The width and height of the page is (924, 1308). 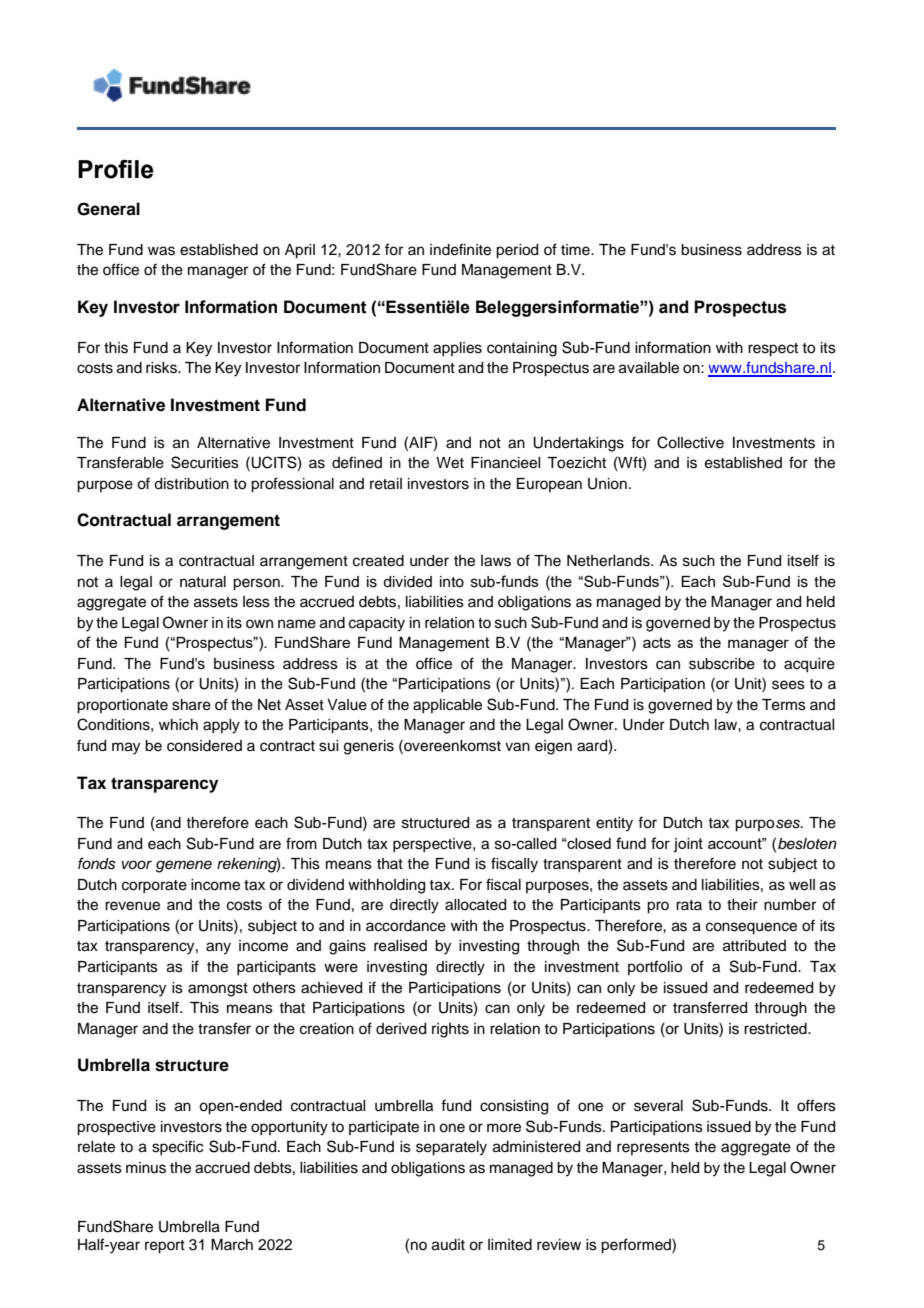 What do you see at coordinates (460, 249) in the page?
I see `indefinite` at bounding box center [460, 249].
